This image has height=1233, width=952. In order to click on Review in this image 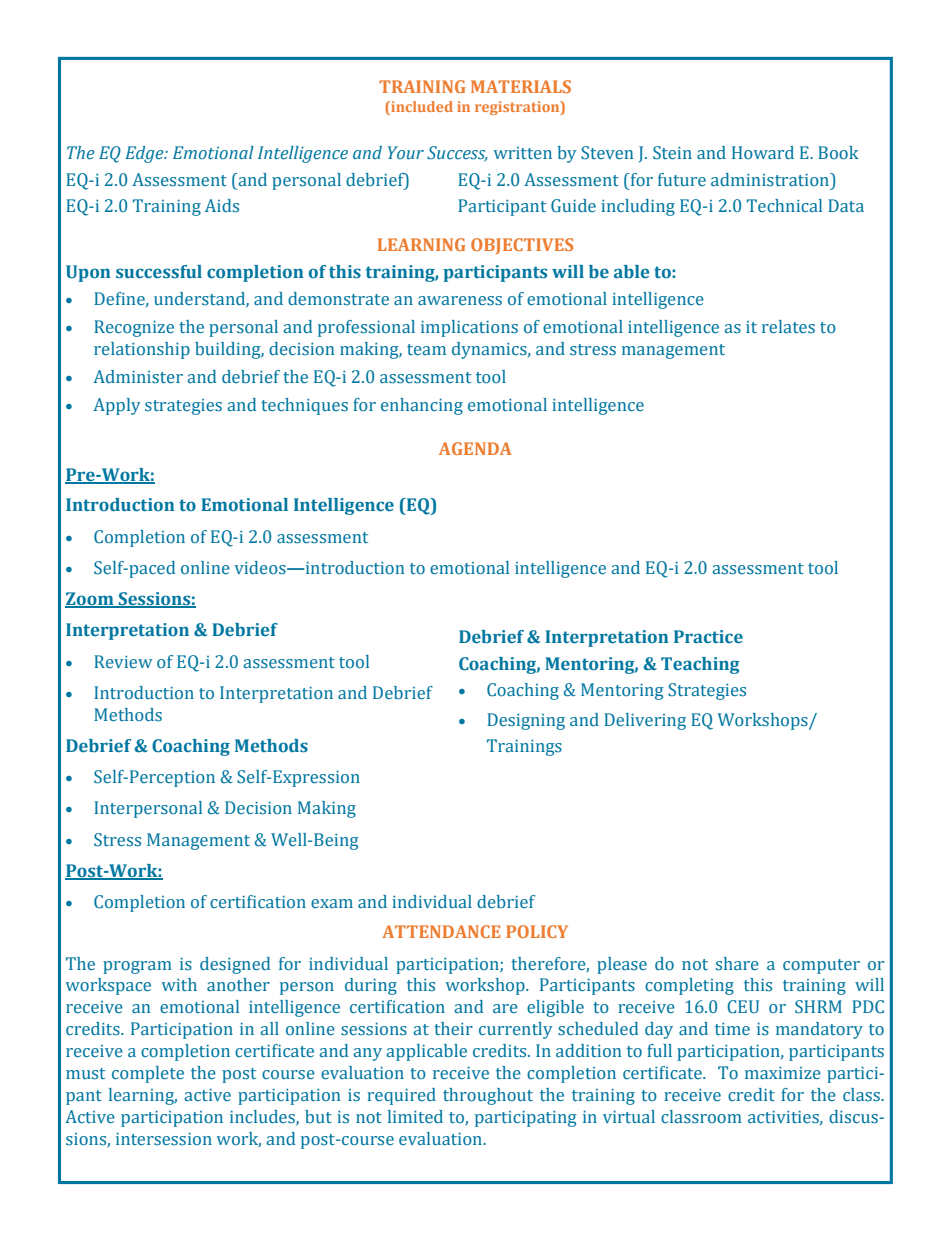, I will do `click(123, 662)`.
